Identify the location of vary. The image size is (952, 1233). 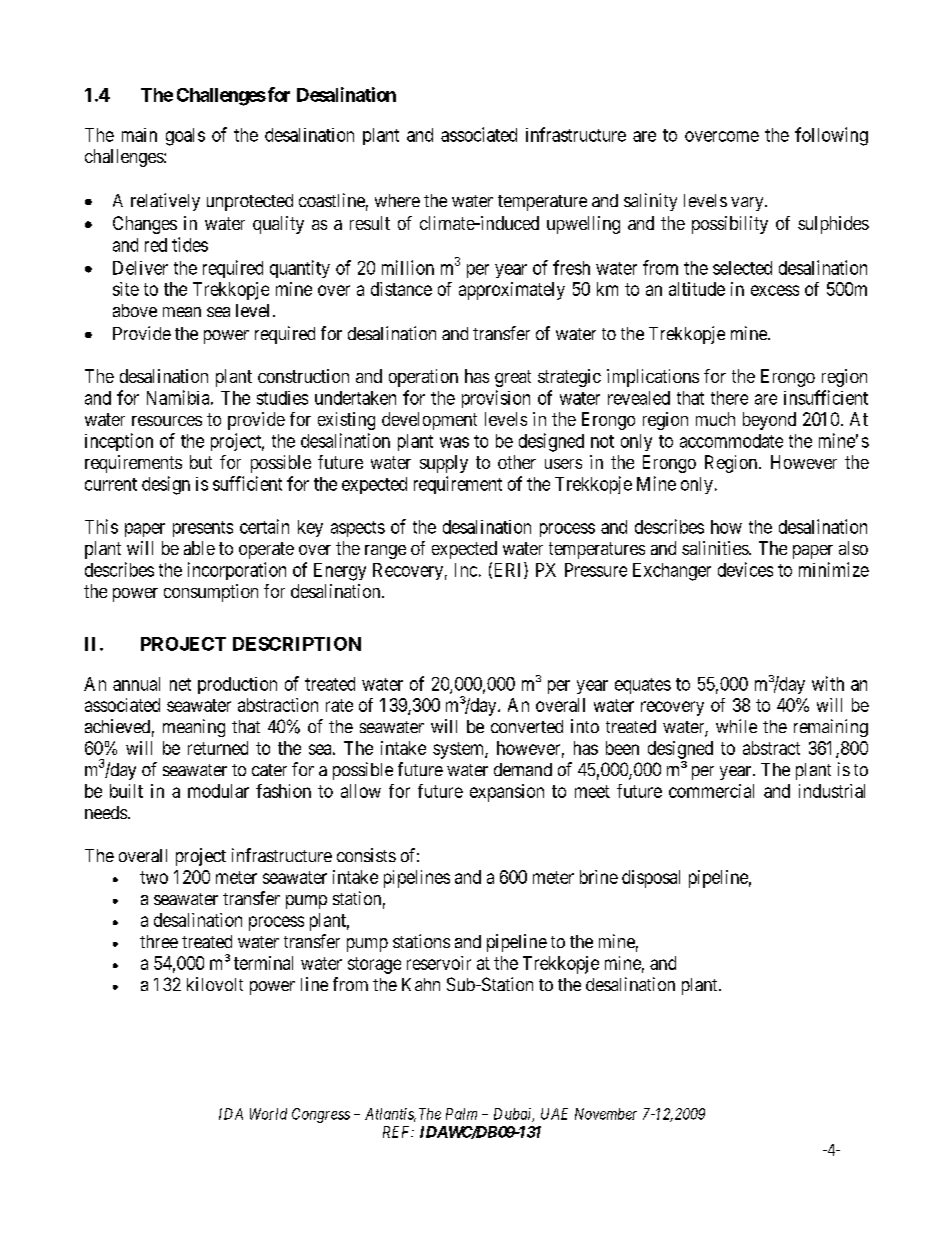
(748, 204).
